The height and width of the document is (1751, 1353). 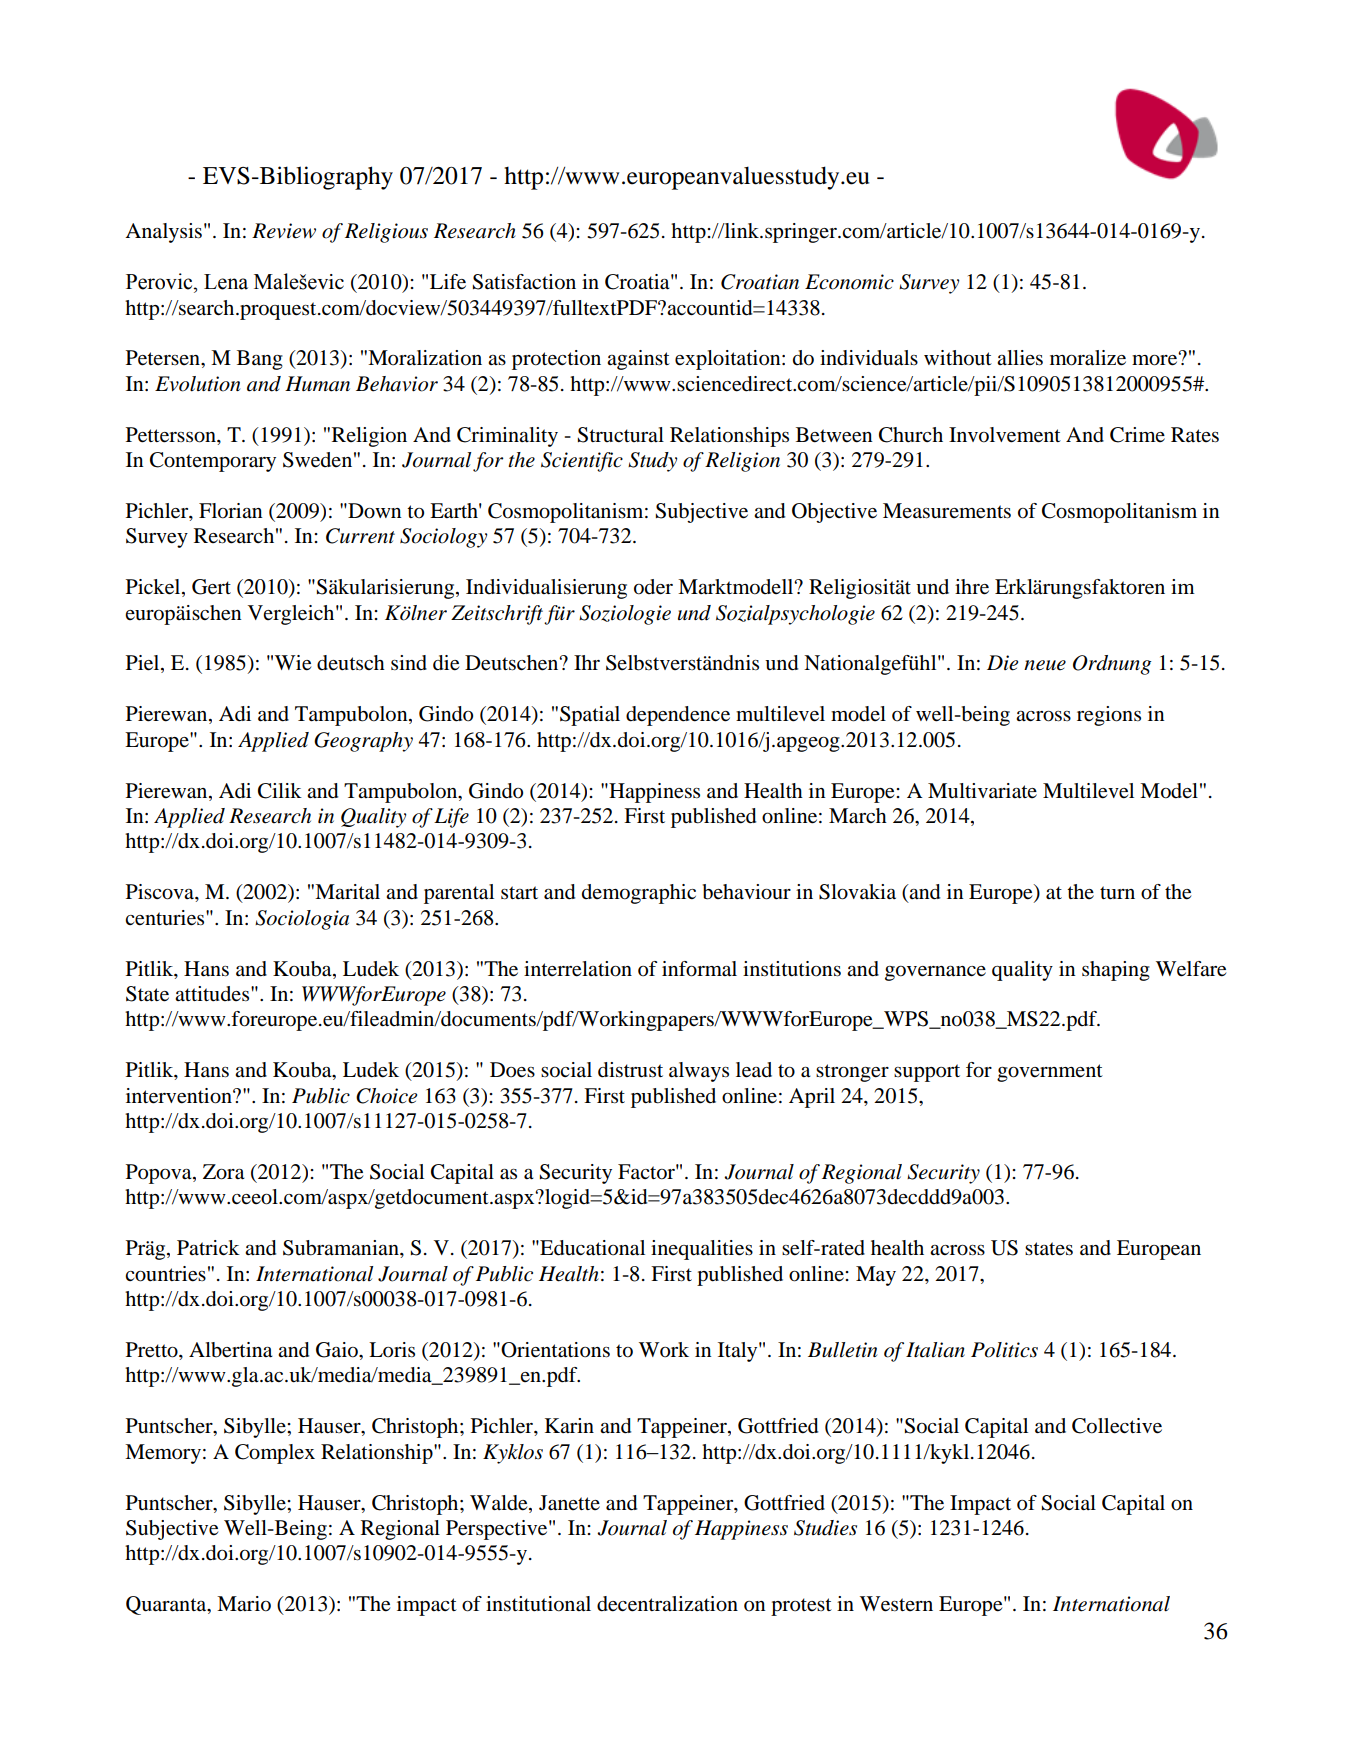 I want to click on decentralization, so click(x=667, y=1604).
